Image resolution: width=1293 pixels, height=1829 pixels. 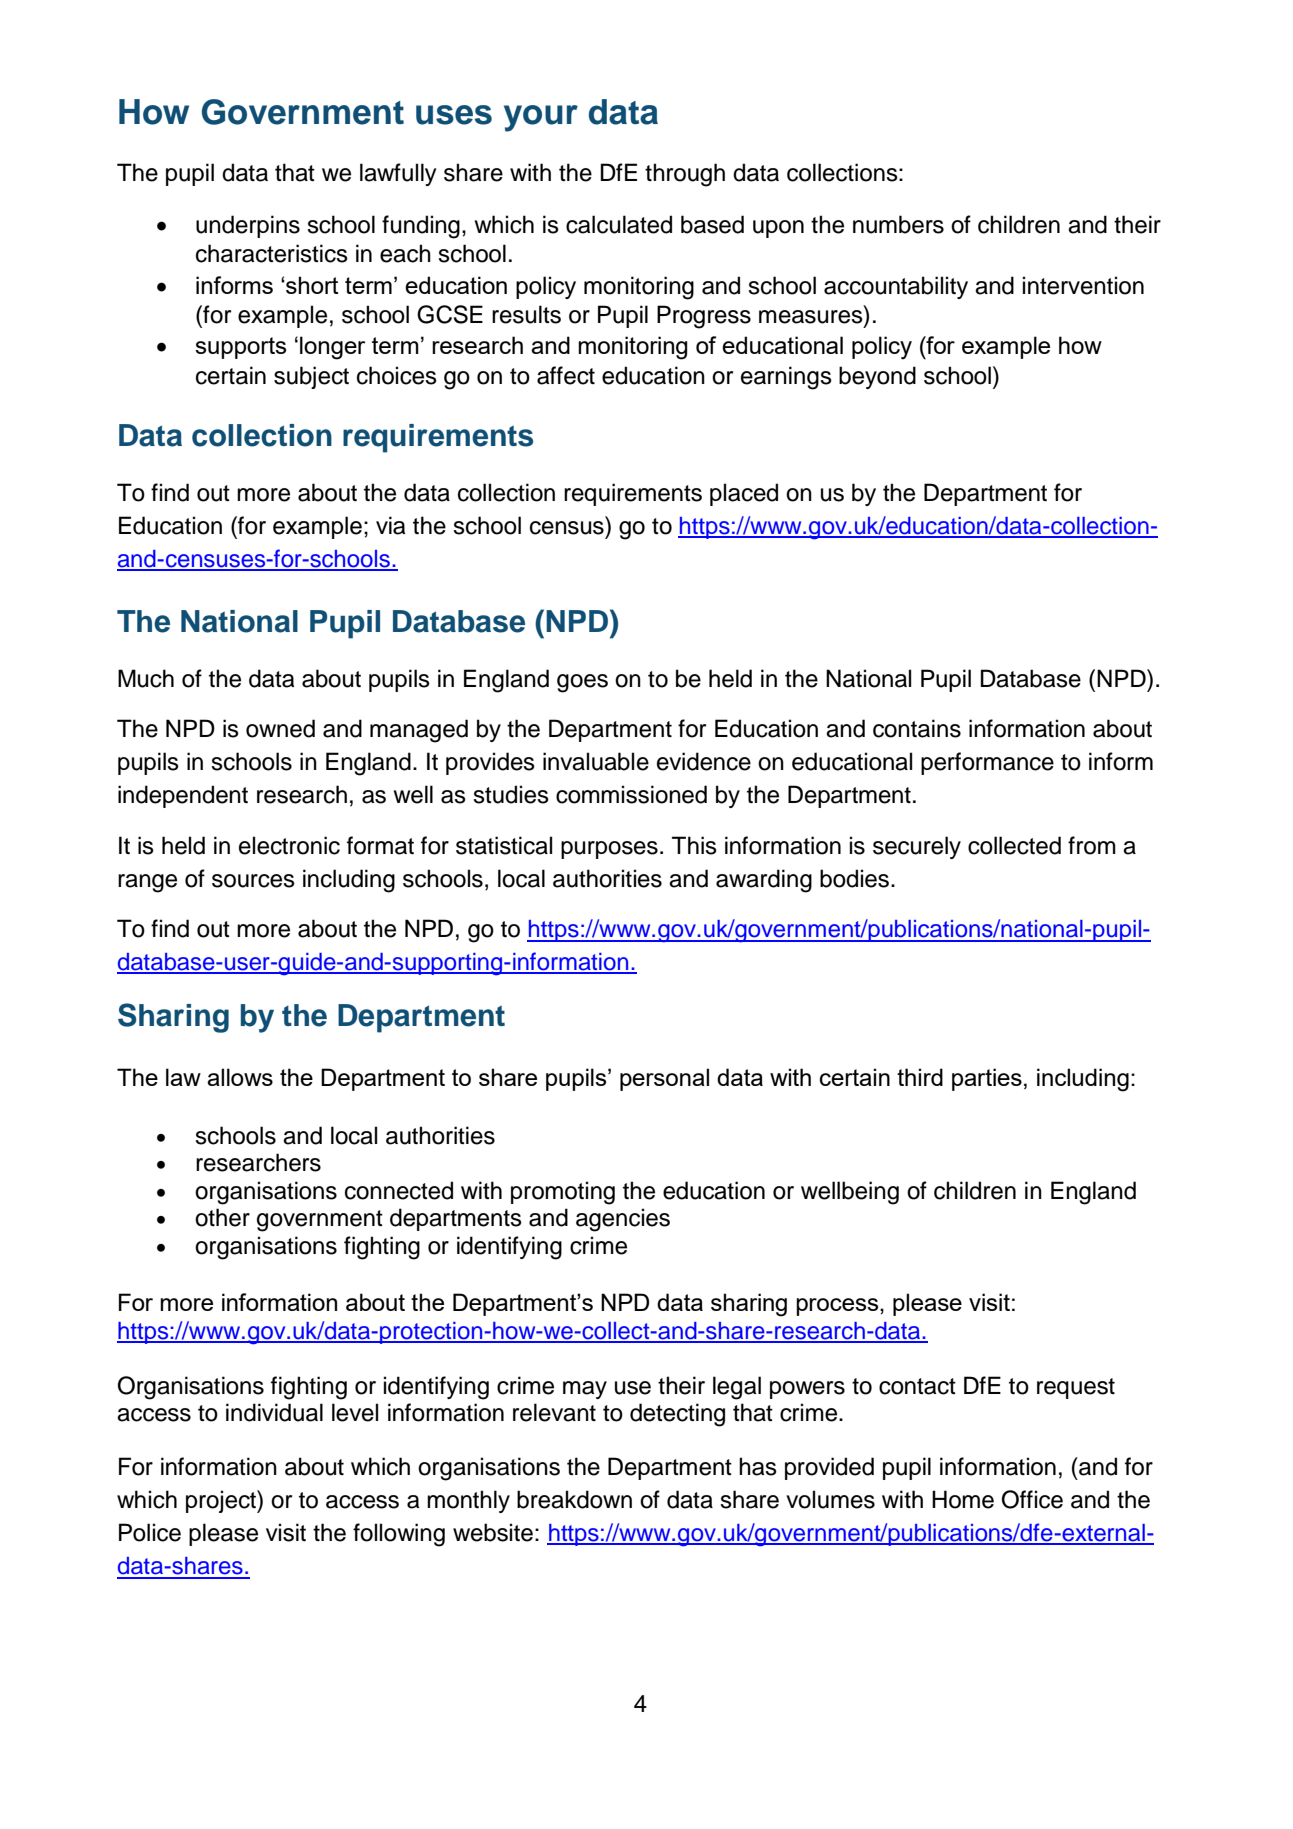 I want to click on project, so click(x=222, y=1501).
